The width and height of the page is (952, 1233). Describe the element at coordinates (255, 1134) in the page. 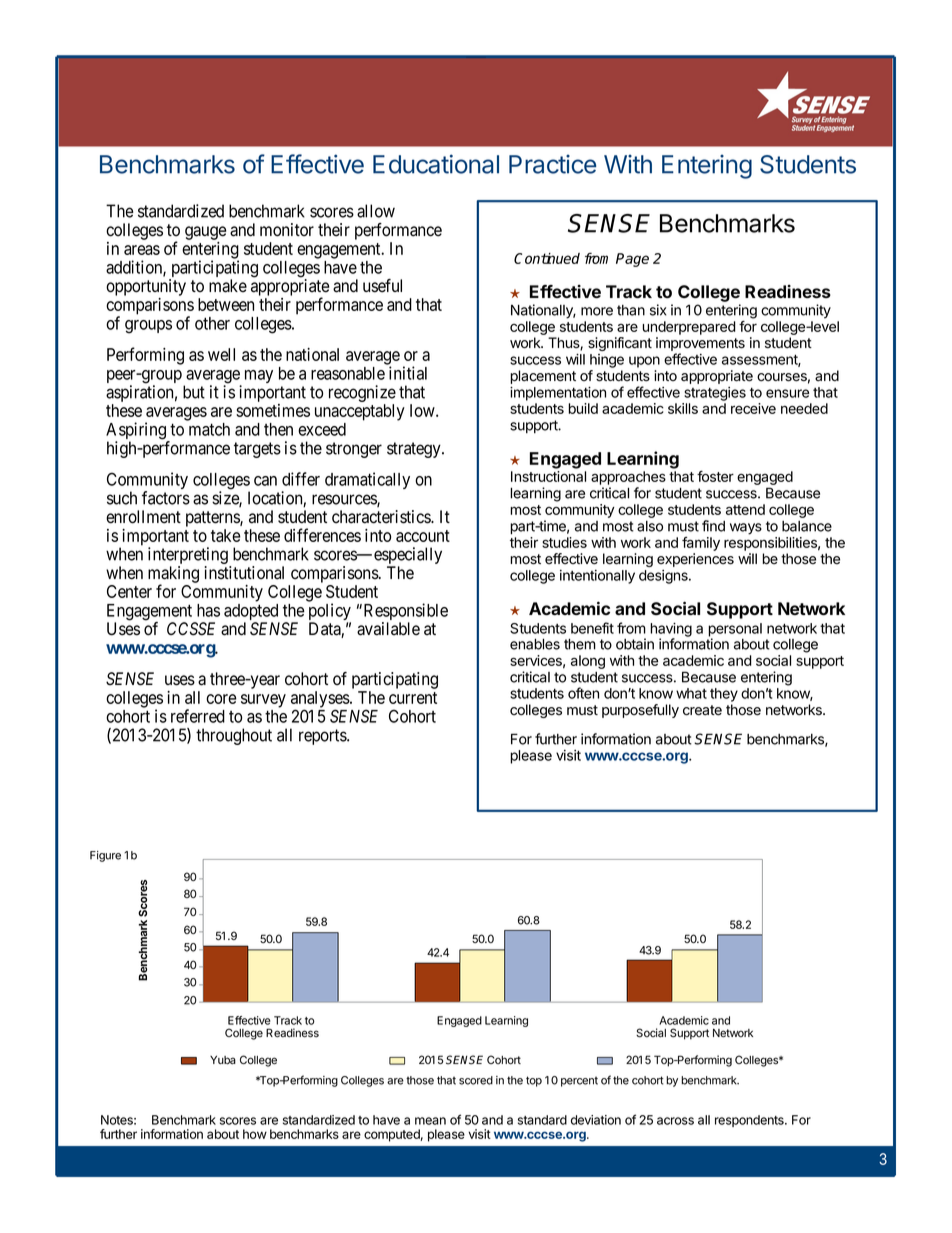

I see `how` at that location.
